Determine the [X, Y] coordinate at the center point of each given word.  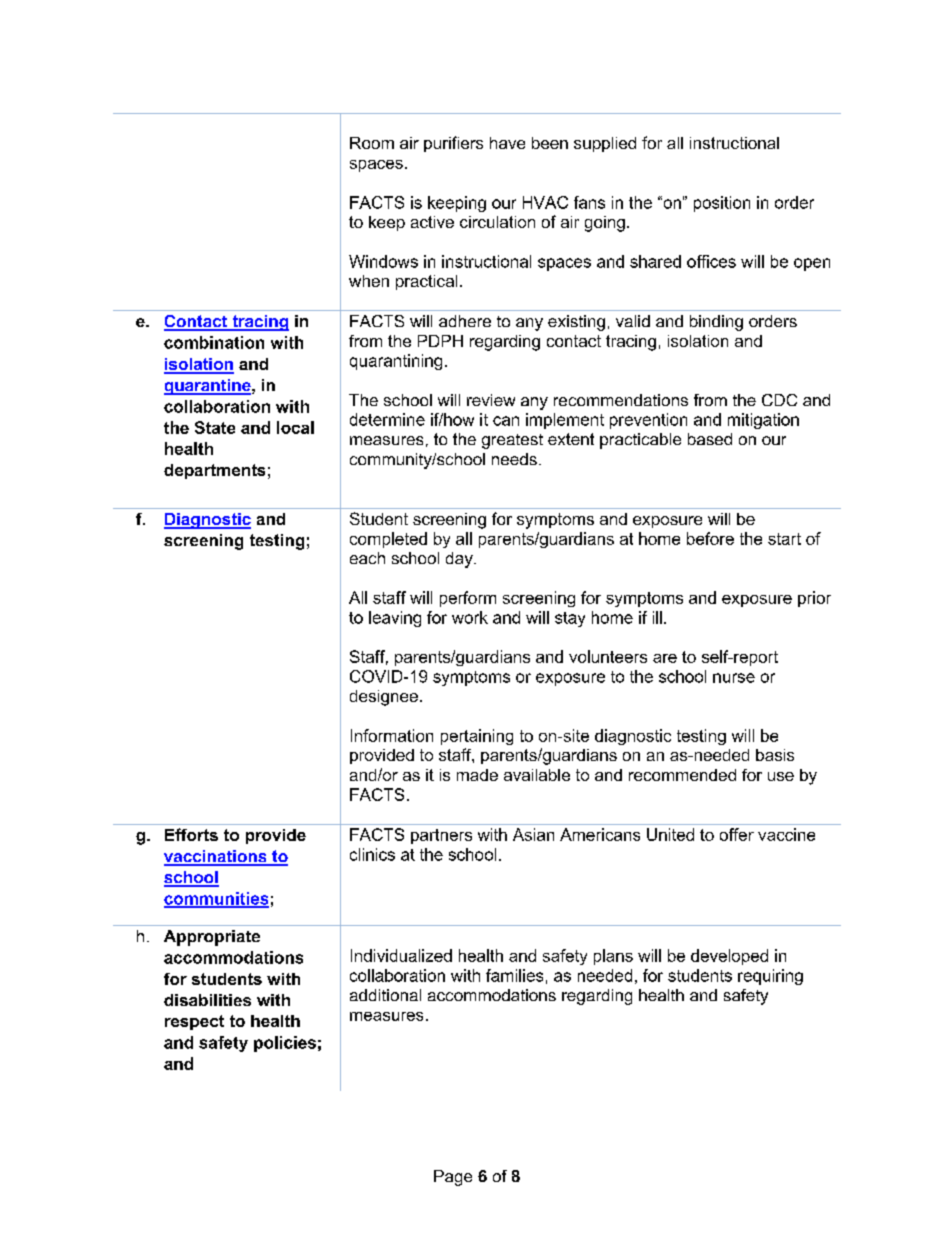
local [295, 427]
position [722, 204]
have [507, 143]
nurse [734, 678]
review [491, 400]
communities [216, 899]
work [470, 617]
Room [372, 143]
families [514, 975]
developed [729, 957]
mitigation [763, 421]
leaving [395, 619]
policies [285, 1044]
